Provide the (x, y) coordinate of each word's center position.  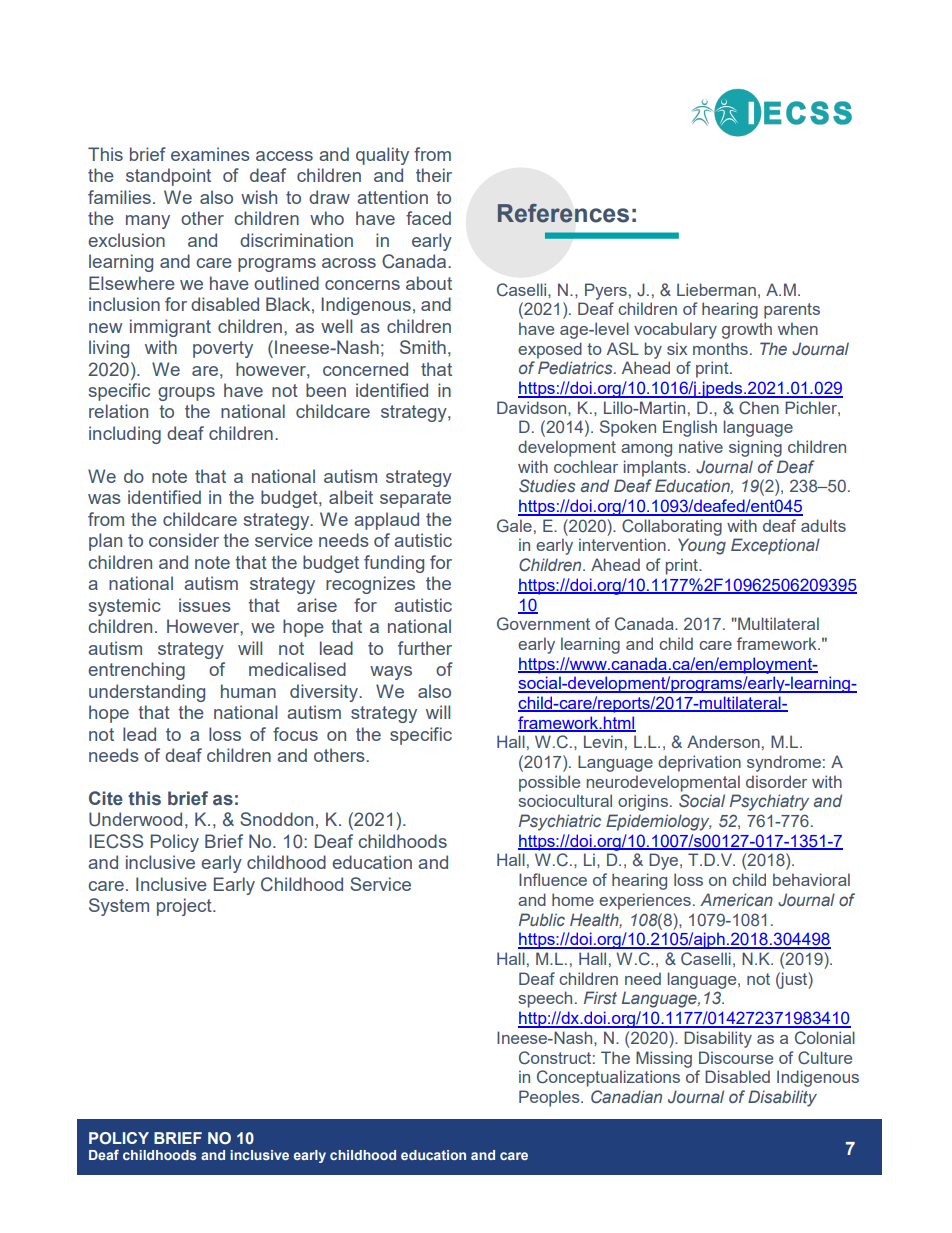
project (185, 907)
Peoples (550, 1098)
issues (205, 605)
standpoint (168, 177)
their (434, 175)
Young (702, 546)
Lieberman (716, 289)
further (425, 648)
